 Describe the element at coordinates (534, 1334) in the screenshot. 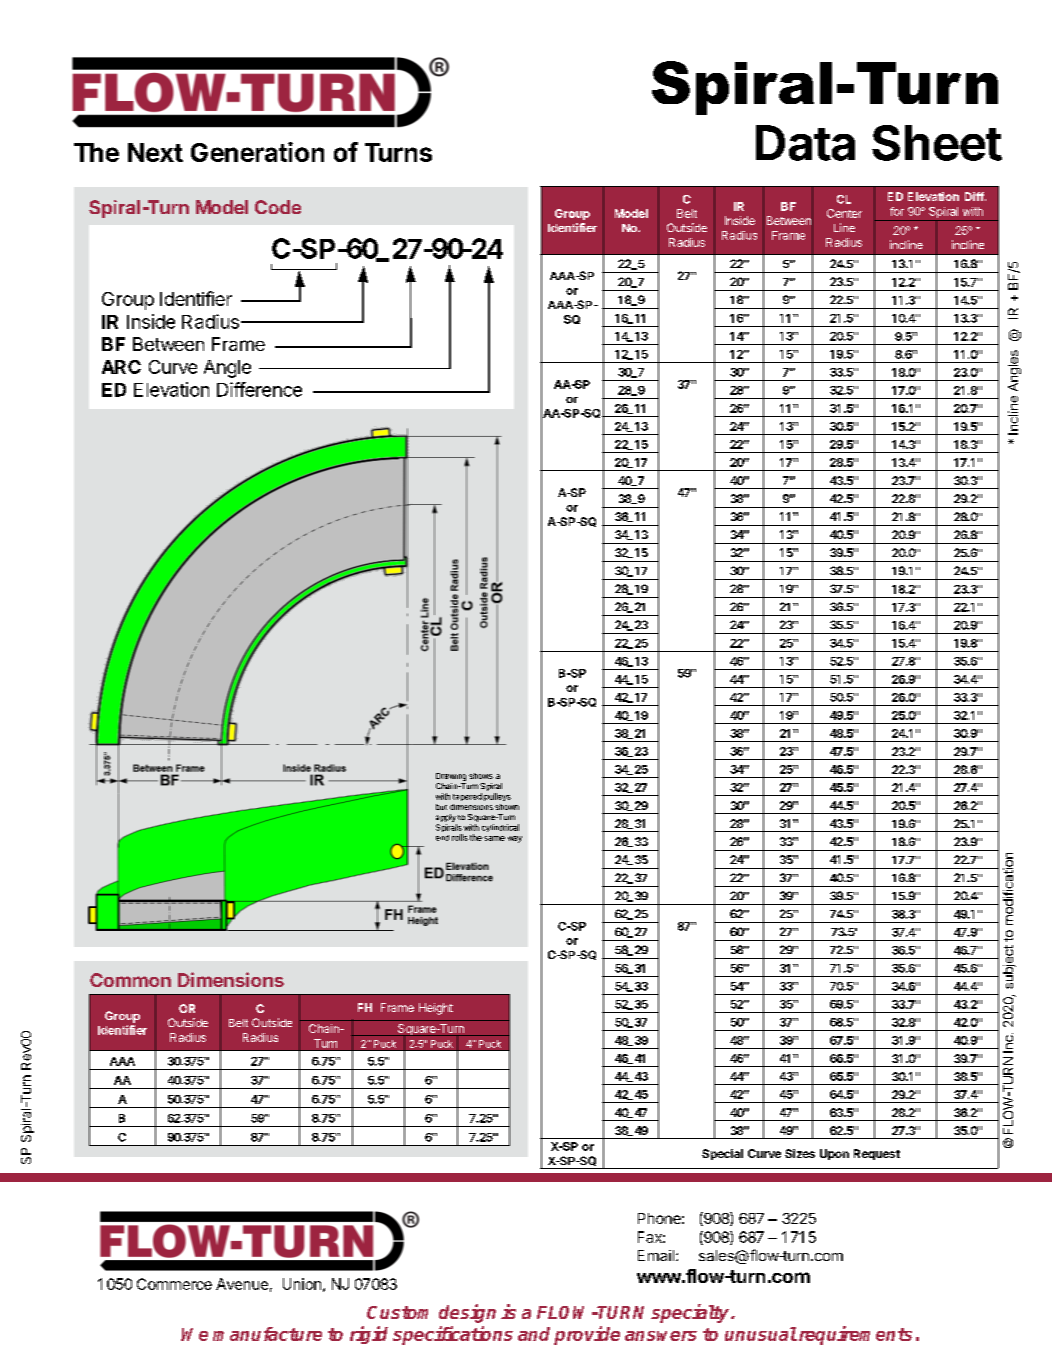

I see `and` at that location.
